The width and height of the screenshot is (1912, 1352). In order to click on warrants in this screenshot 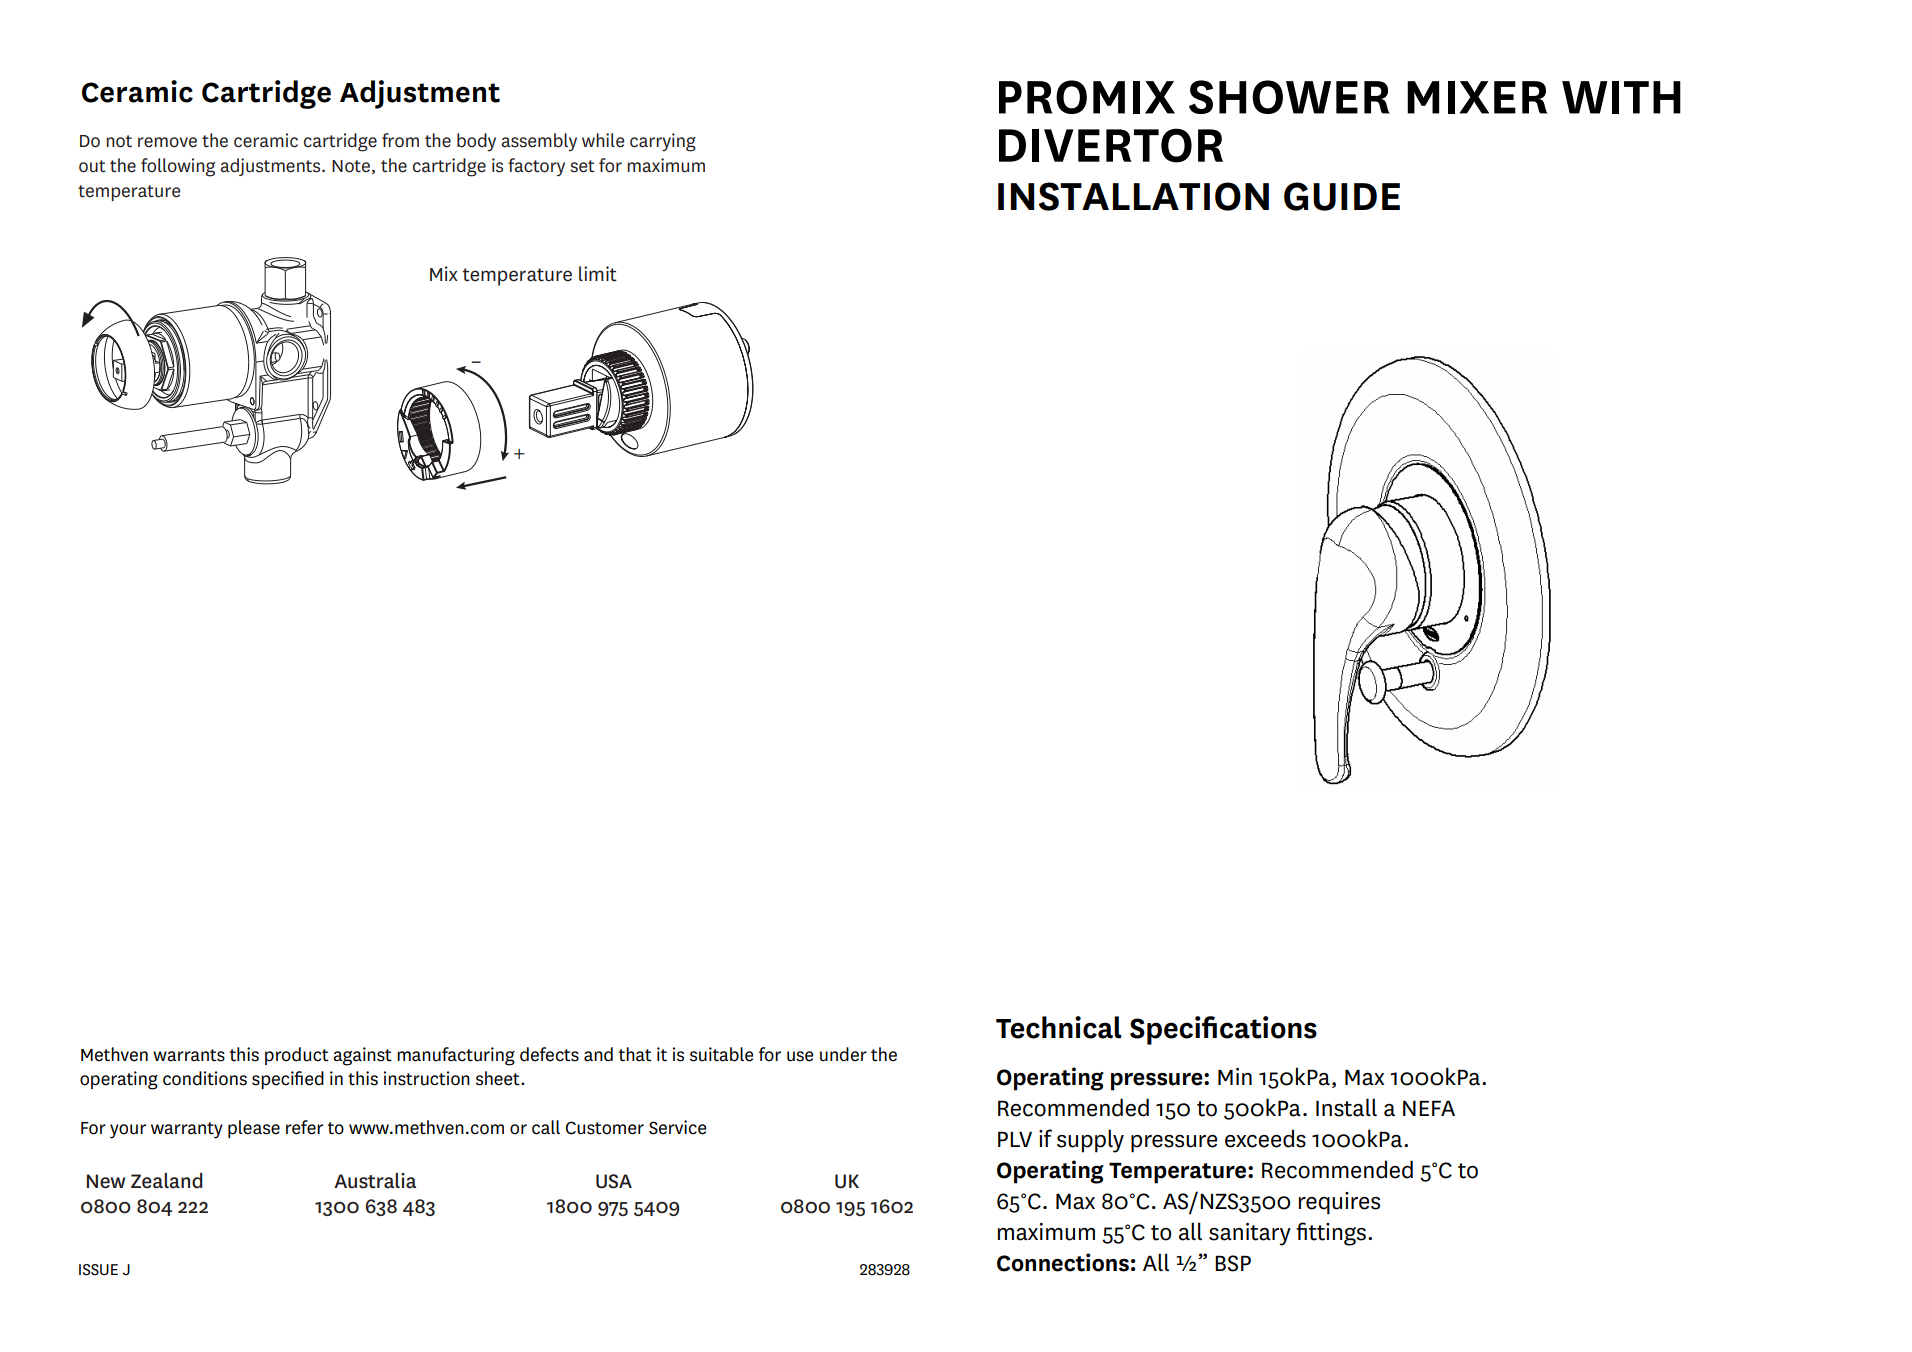, I will do `click(189, 1055)`.
